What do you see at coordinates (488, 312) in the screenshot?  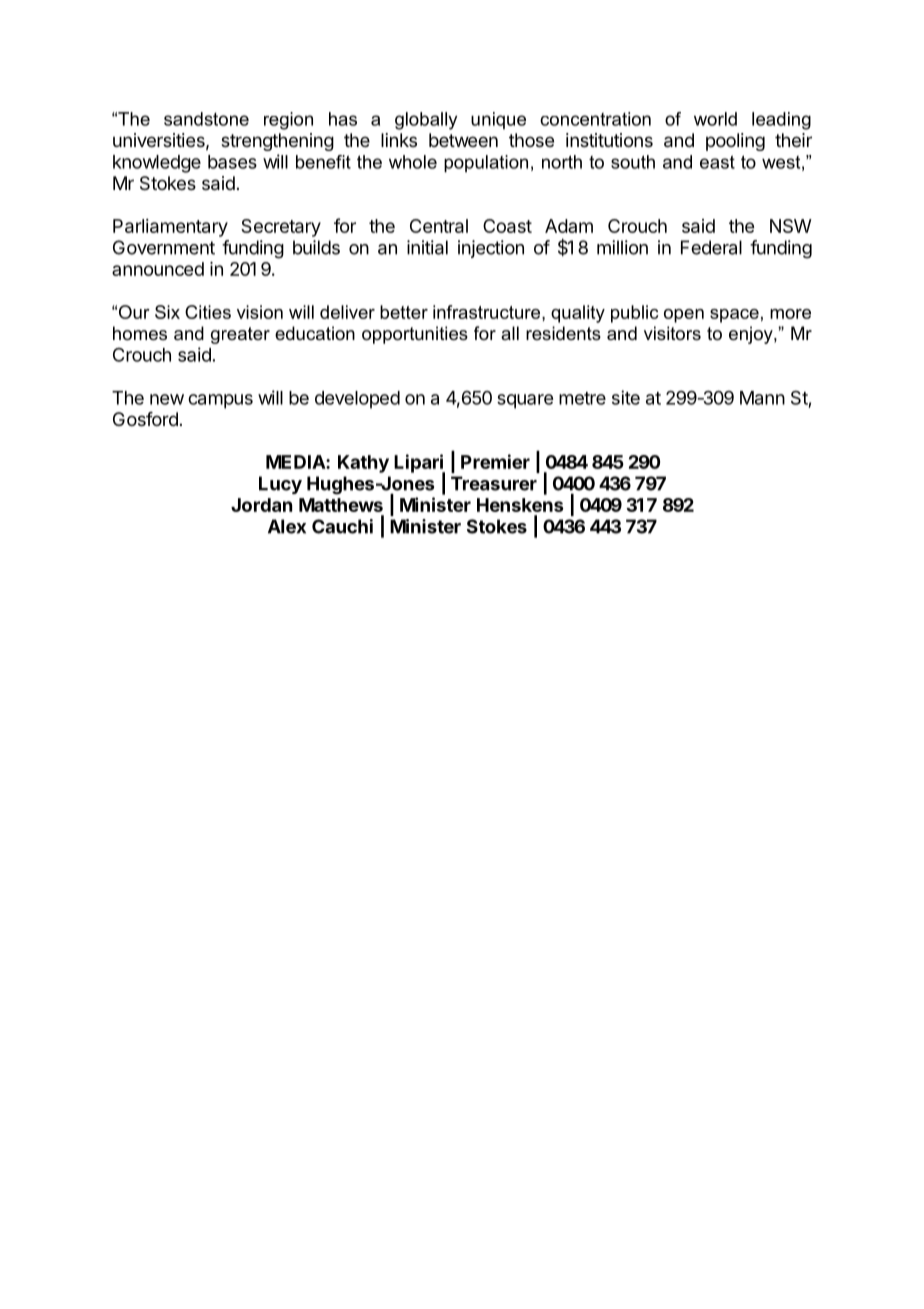 I see `infrastructure` at bounding box center [488, 312].
